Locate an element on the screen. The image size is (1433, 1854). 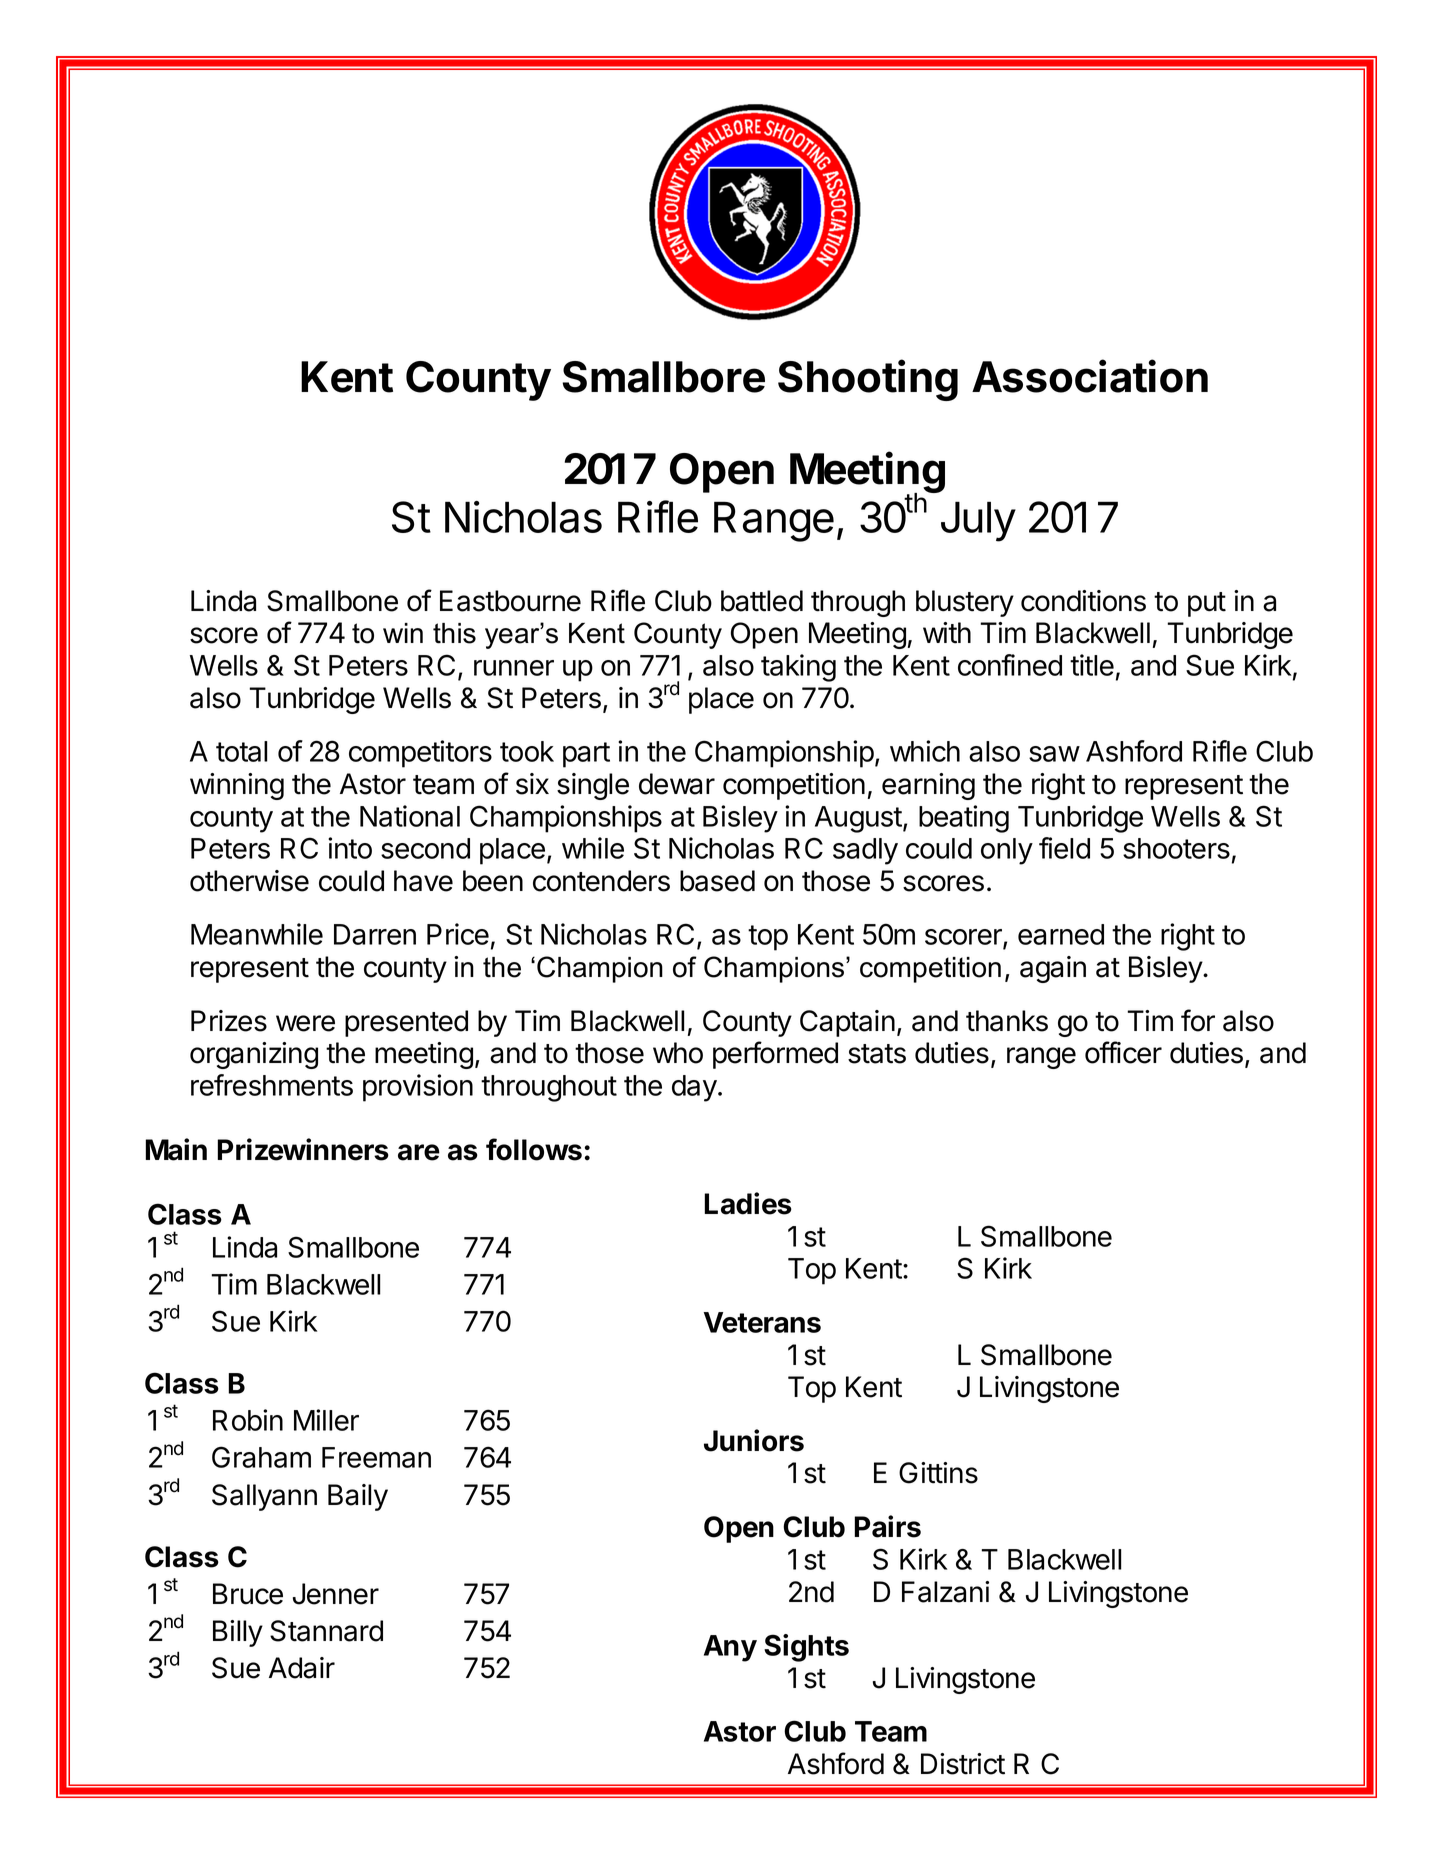
into is located at coordinates (350, 848).
